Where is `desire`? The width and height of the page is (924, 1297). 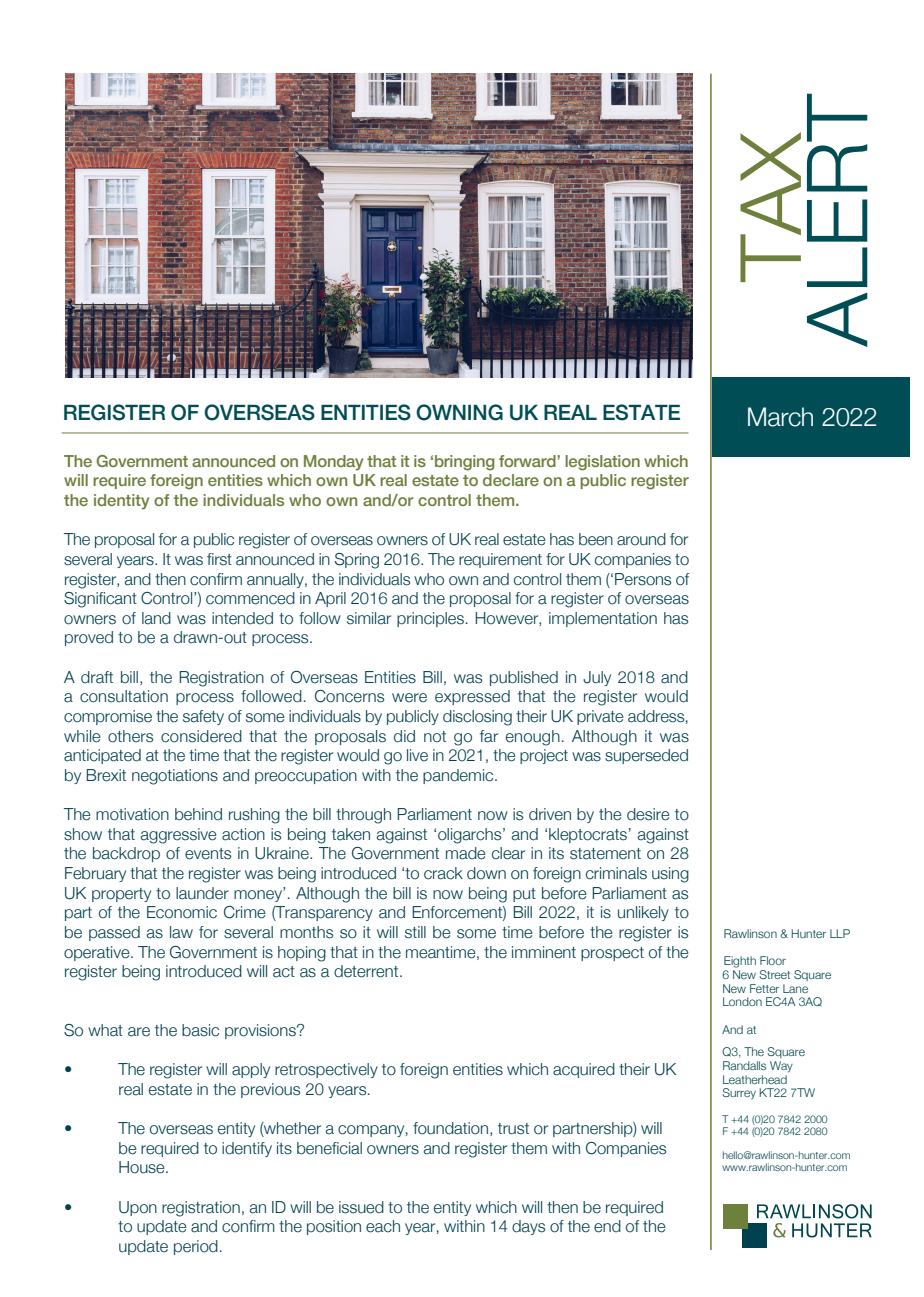
desire is located at coordinates (648, 814).
